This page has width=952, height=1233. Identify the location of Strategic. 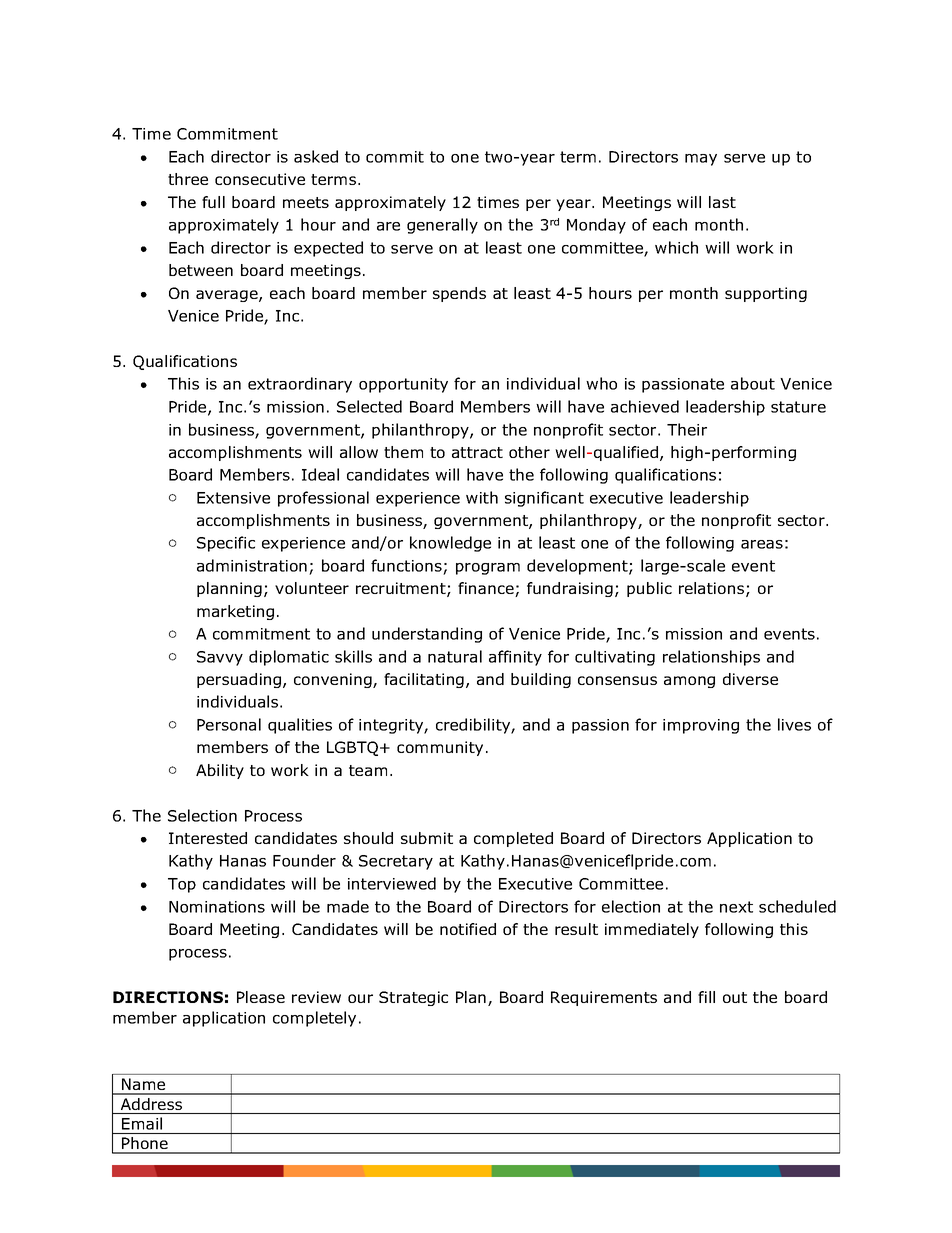
(413, 998).
